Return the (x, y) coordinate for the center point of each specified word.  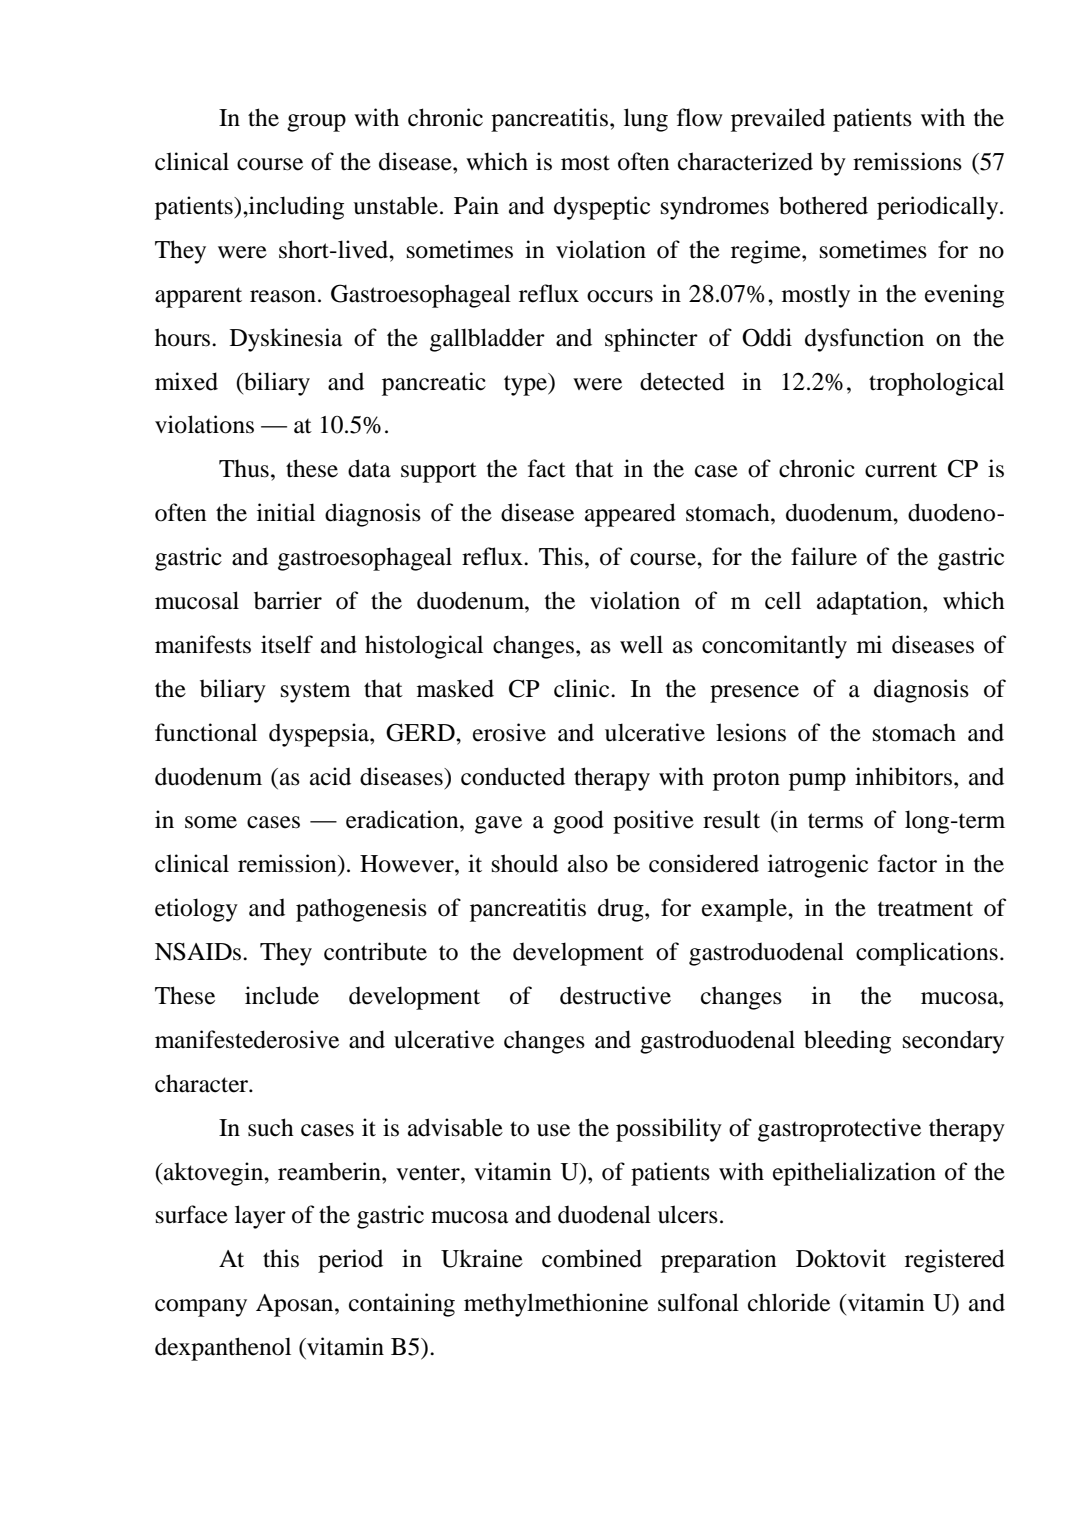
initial (286, 512)
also (588, 863)
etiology (196, 910)
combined (592, 1258)
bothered (823, 205)
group (316, 123)
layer (260, 1217)
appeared (630, 515)
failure (824, 556)
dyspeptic (602, 208)
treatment (925, 909)
